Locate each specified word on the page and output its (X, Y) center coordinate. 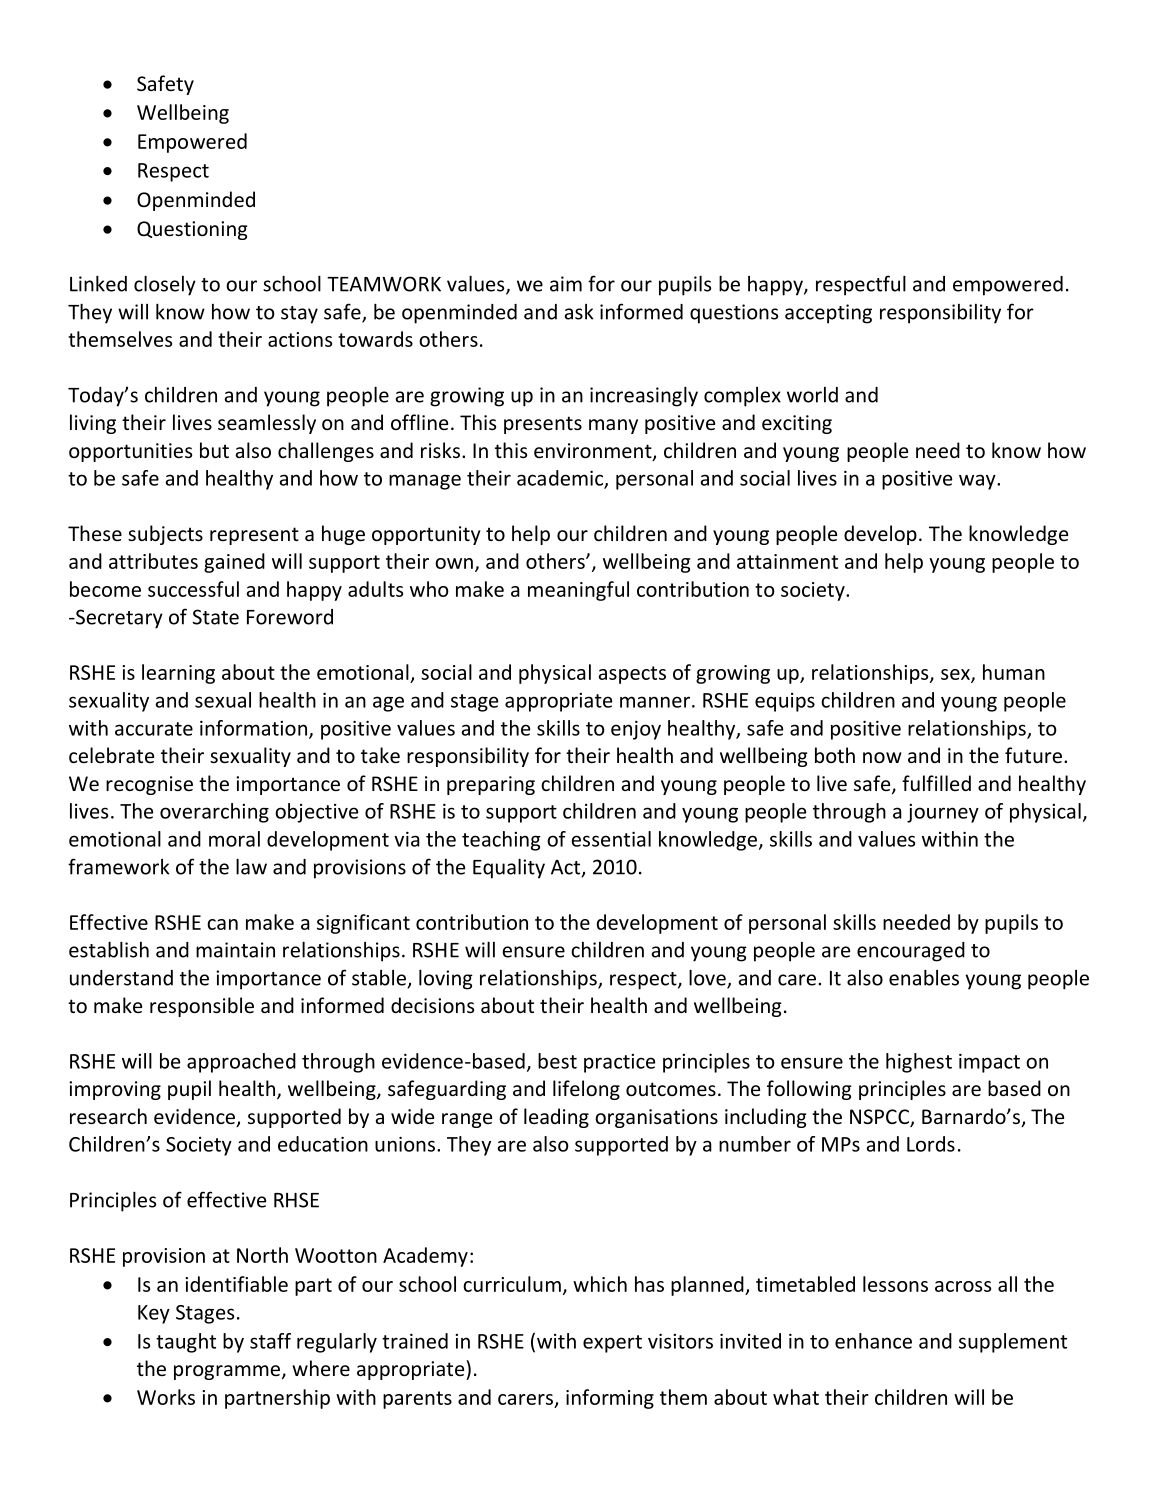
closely (165, 285)
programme (228, 1372)
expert (612, 1344)
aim (566, 284)
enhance (873, 1341)
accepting (828, 314)
